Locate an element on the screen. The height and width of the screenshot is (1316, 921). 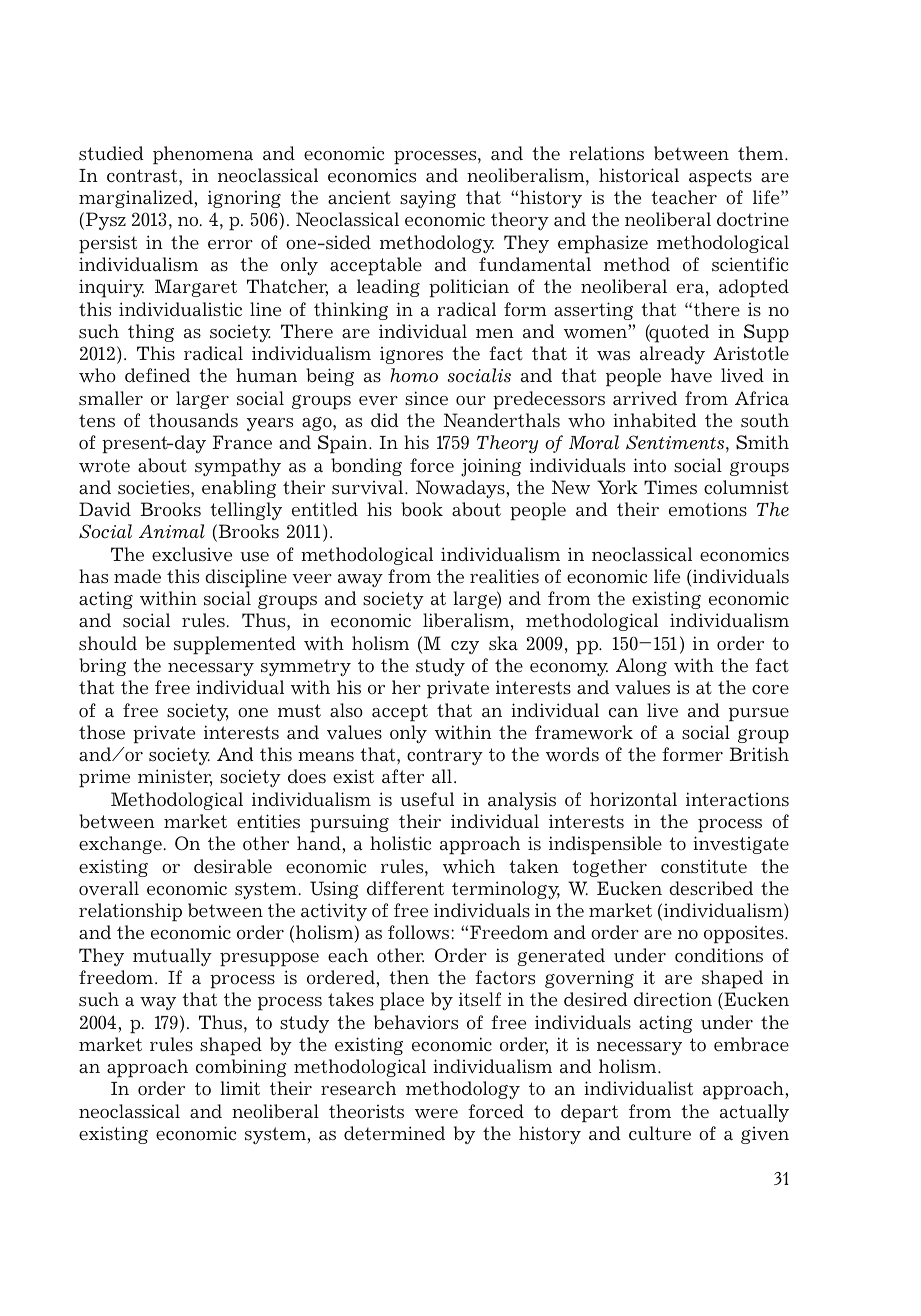
interactions is located at coordinates (737, 799).
